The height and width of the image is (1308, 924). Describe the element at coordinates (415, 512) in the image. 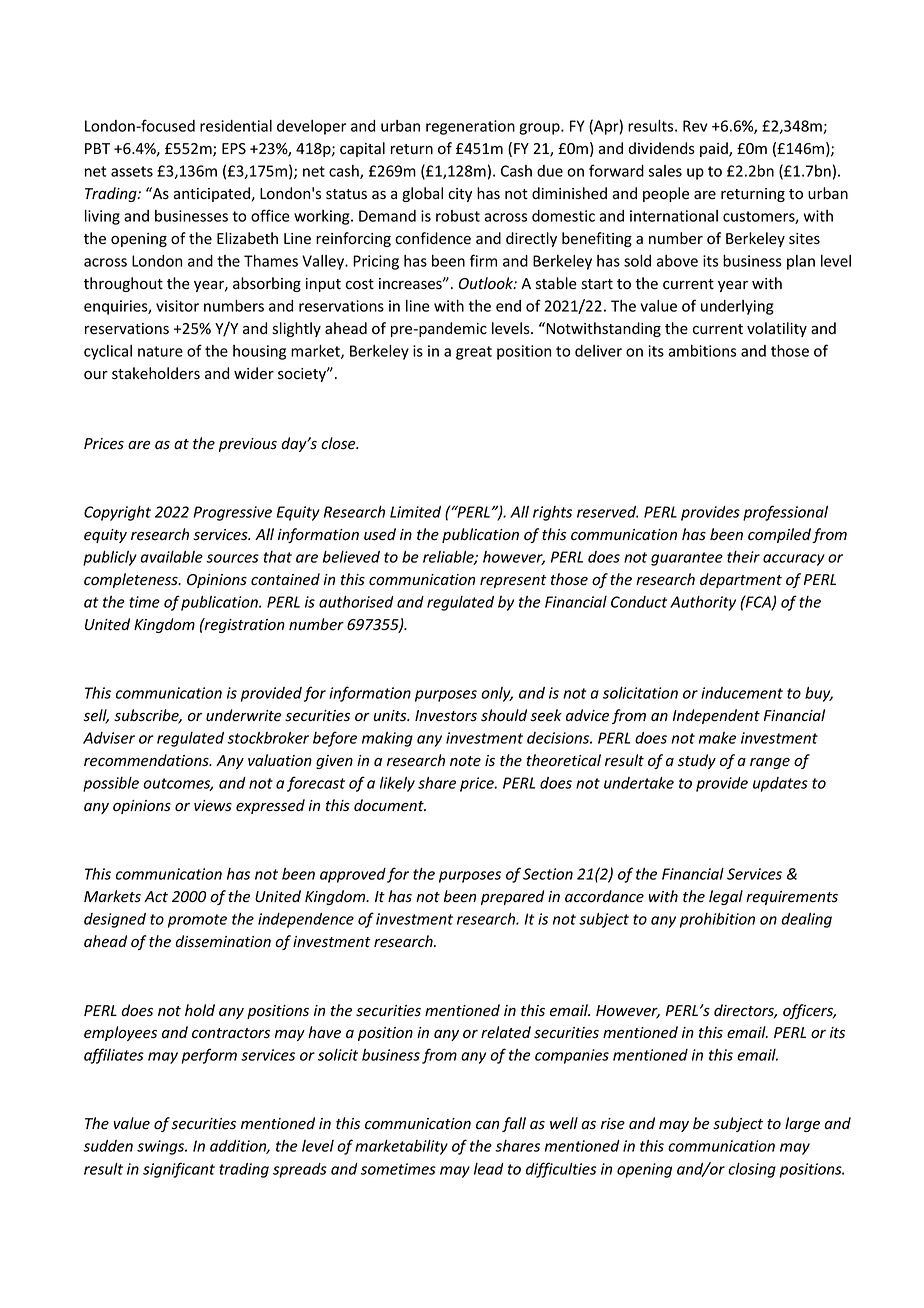

I see `Limited` at that location.
